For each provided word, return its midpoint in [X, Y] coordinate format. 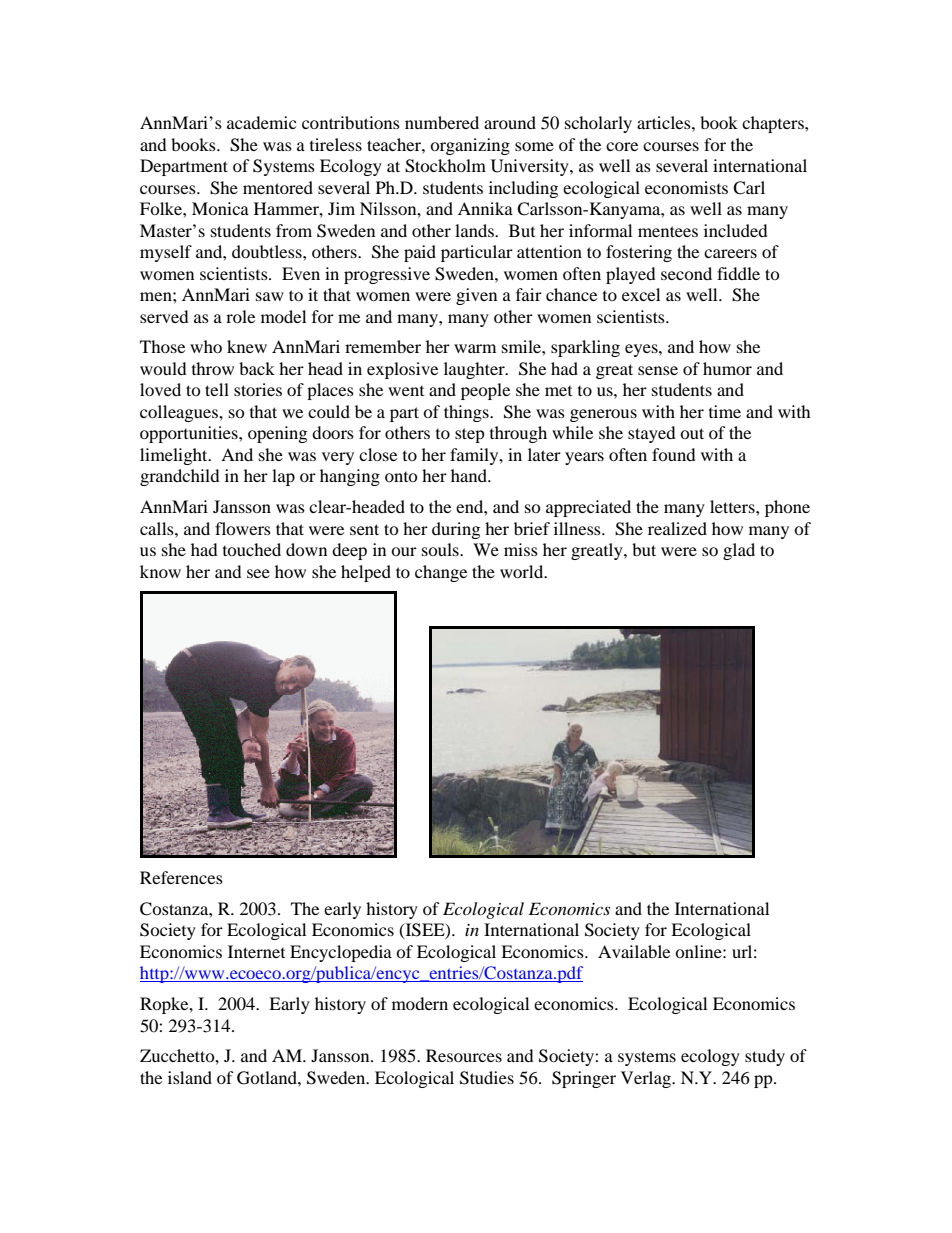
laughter [475, 370]
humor [727, 368]
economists [686, 187]
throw [213, 368]
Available [634, 951]
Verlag [647, 1079]
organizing [470, 146]
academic [261, 122]
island [190, 1077]
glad [739, 551]
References [181, 877]
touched [252, 549]
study [765, 1057]
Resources [464, 1055]
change [441, 573]
